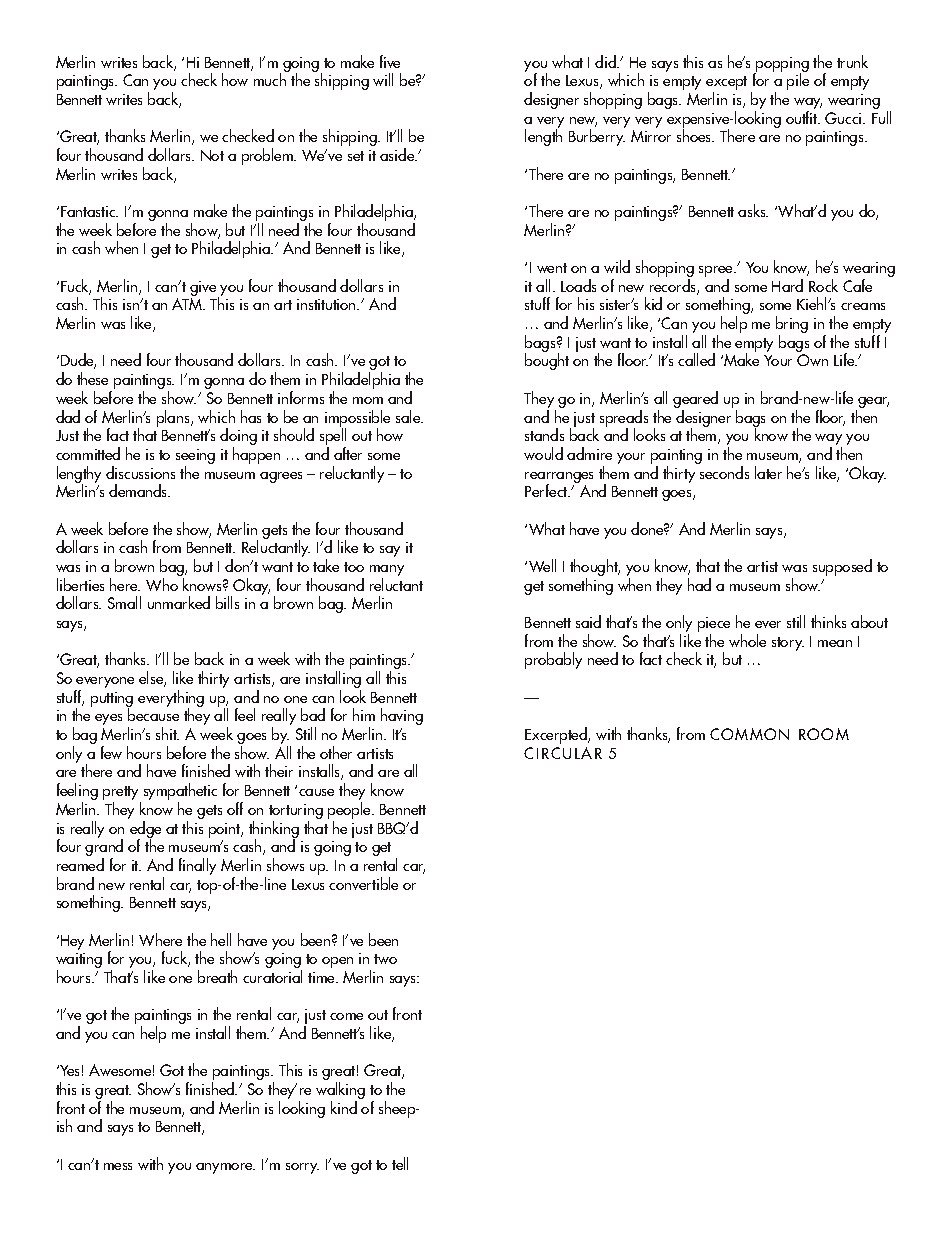 This page has width=952, height=1233. I want to click on will, so click(383, 79).
